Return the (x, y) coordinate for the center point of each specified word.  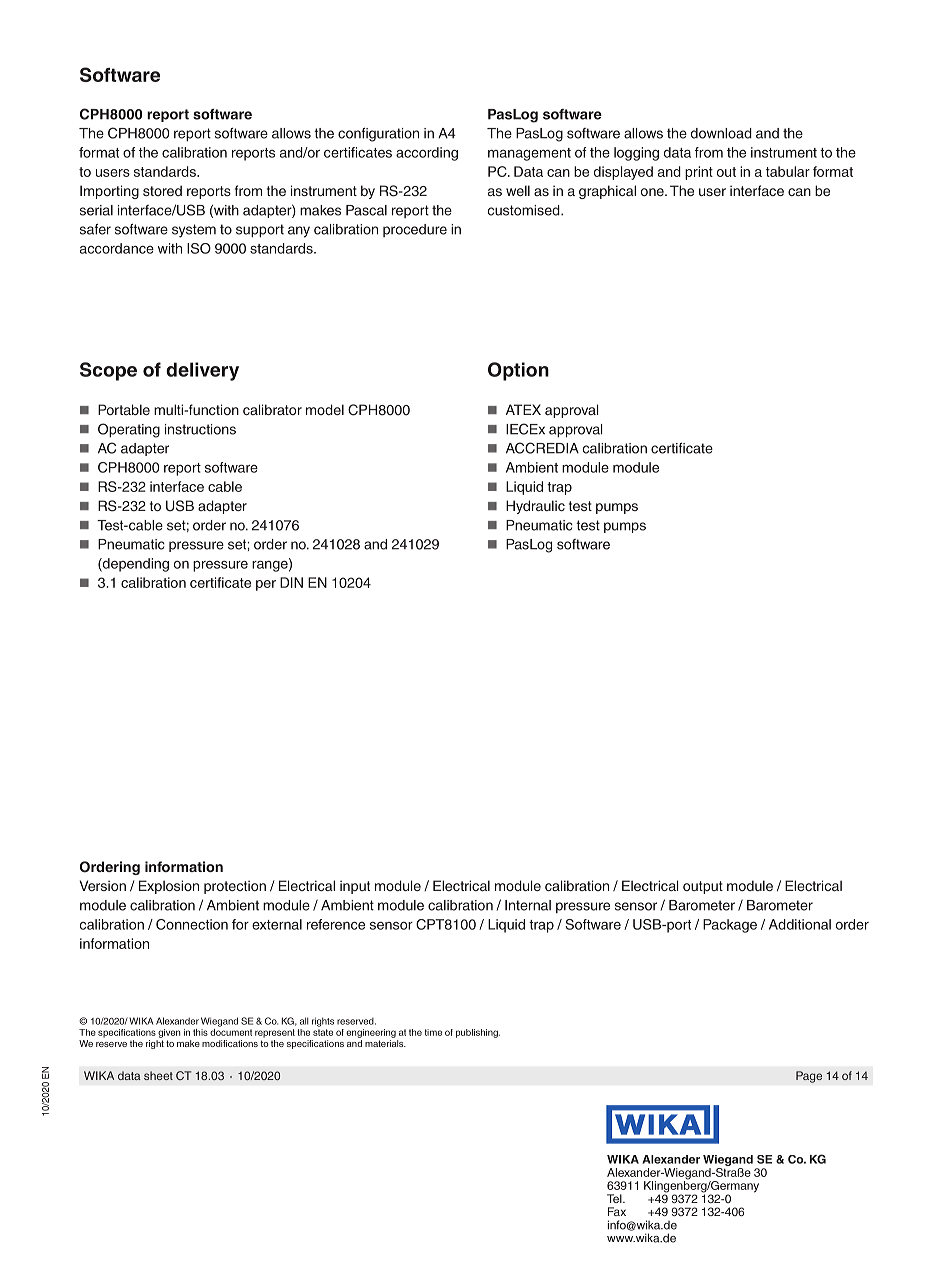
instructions (200, 429)
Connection (192, 924)
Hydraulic (535, 507)
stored (162, 190)
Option (518, 371)
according (427, 154)
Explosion (169, 887)
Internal (528, 905)
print (699, 173)
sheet (158, 1075)
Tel (615, 1198)
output (703, 887)
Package (730, 926)
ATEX (523, 409)
